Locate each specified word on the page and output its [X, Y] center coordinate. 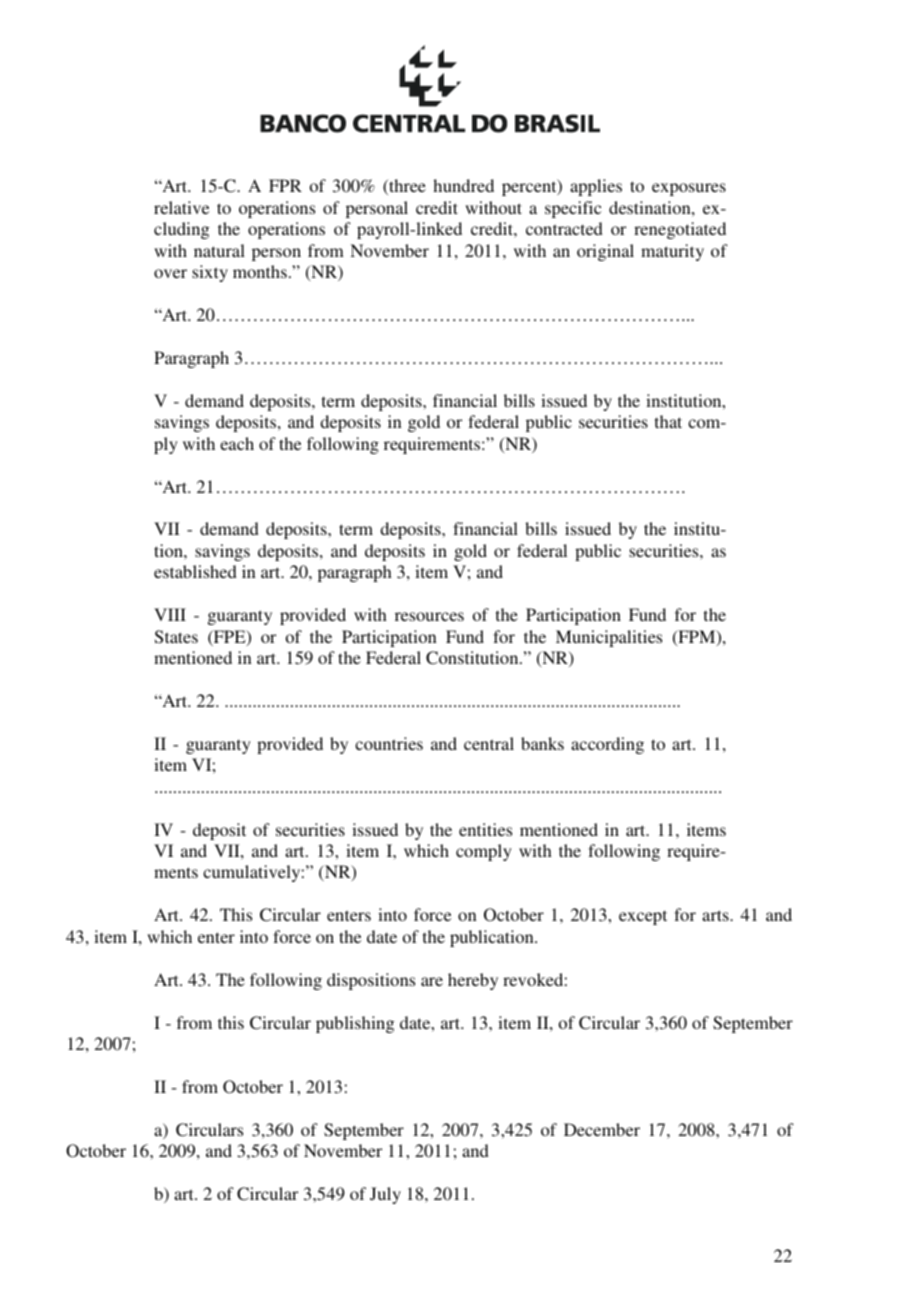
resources [429, 616]
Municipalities [609, 638]
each [237, 443]
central [489, 743]
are [432, 981]
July [385, 1195]
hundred [463, 185]
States [176, 637]
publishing [355, 1024]
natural [219, 250]
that [668, 421]
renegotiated [680, 230]
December [602, 1129]
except [643, 917]
